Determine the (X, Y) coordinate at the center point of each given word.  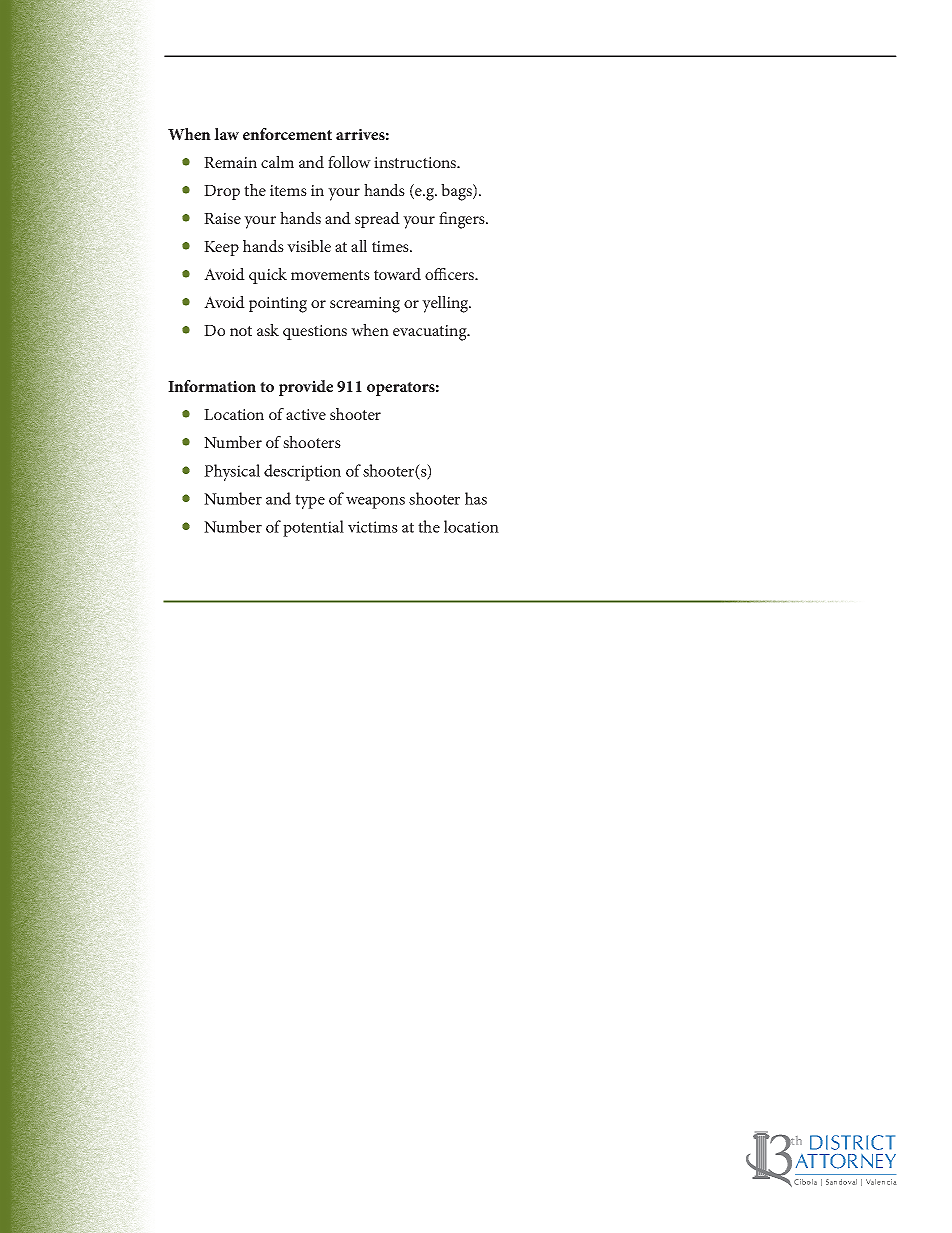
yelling (446, 304)
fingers (463, 220)
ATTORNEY (846, 1161)
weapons (375, 502)
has (476, 498)
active (306, 414)
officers (451, 274)
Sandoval (841, 1182)
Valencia (881, 1182)
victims (373, 527)
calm (277, 162)
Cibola (805, 1182)
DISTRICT (852, 1142)
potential (313, 528)
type (310, 501)
